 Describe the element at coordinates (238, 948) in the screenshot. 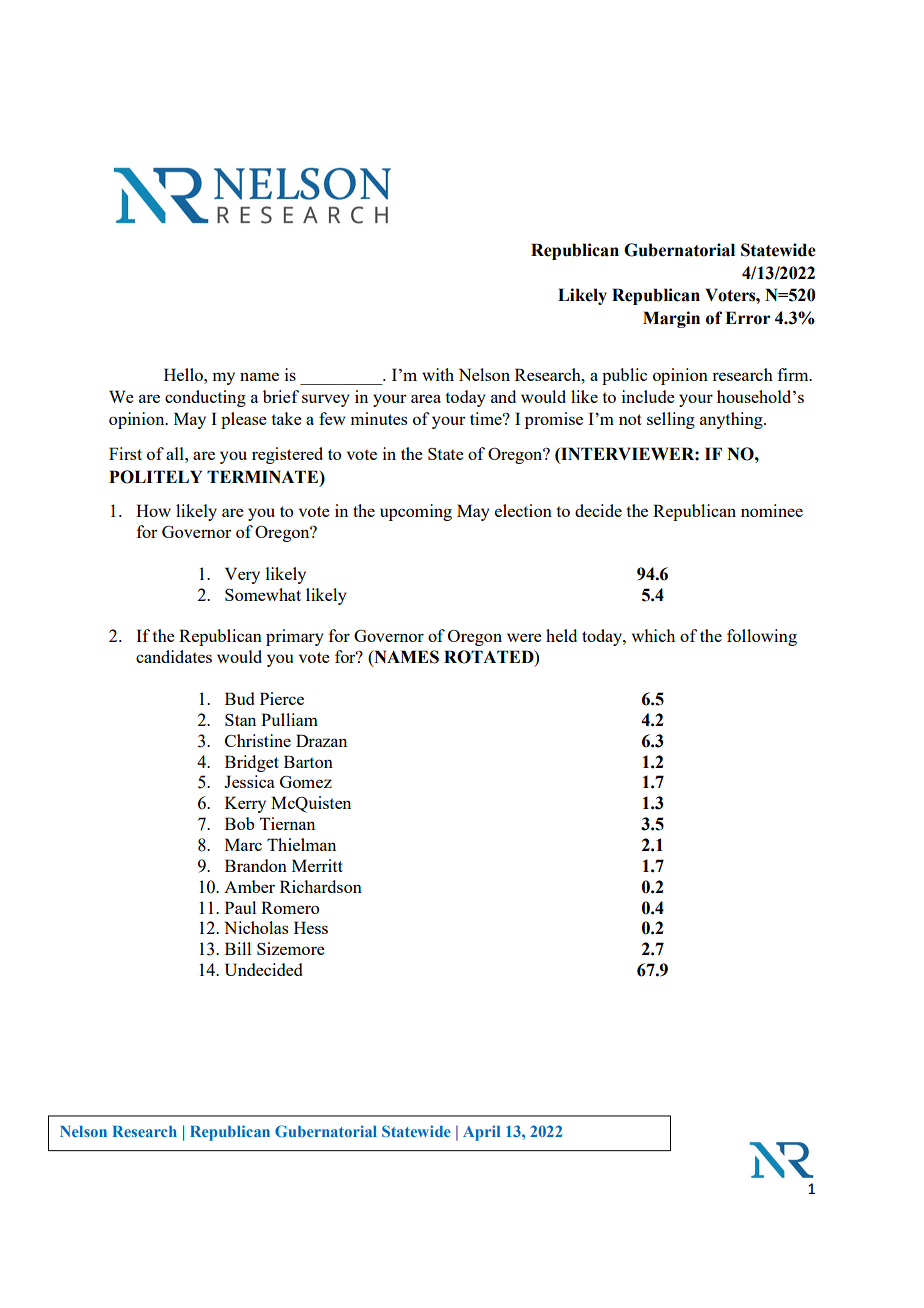

I see `Bill` at that location.
